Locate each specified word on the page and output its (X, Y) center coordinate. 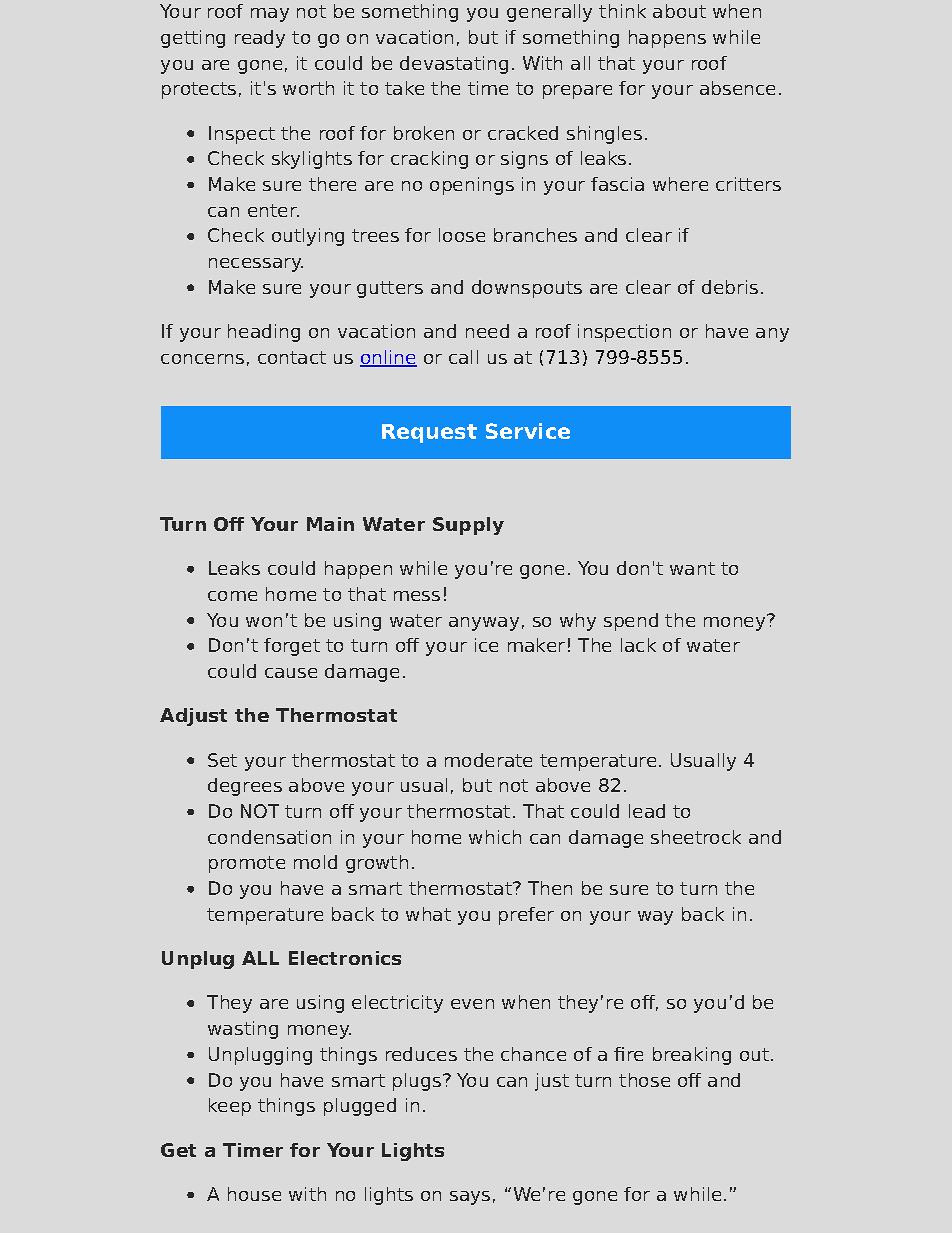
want (692, 568)
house (254, 1194)
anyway (484, 624)
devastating (454, 65)
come (232, 596)
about (679, 11)
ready (260, 39)
